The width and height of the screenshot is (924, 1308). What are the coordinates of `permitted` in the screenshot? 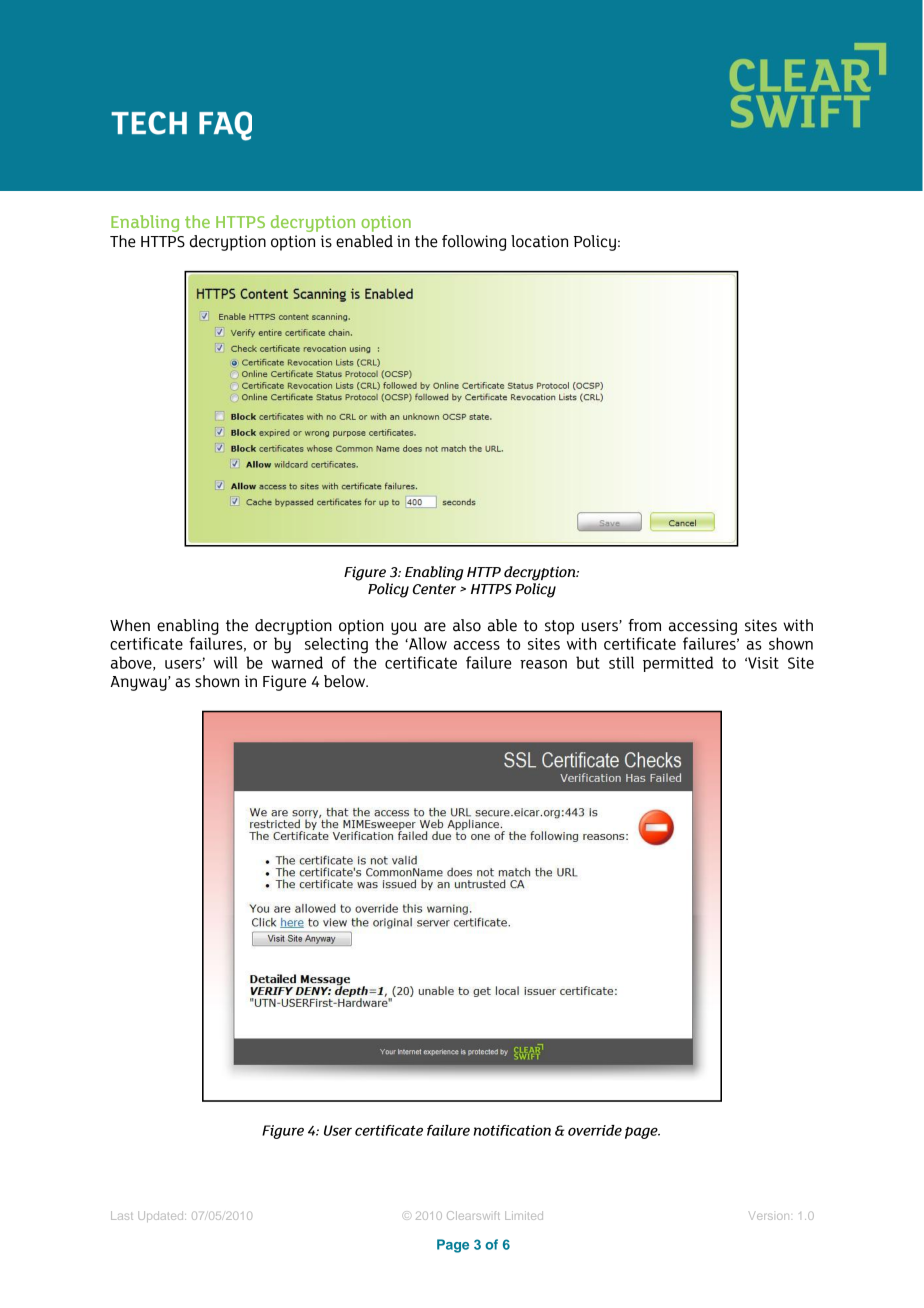 It's located at (678, 664).
